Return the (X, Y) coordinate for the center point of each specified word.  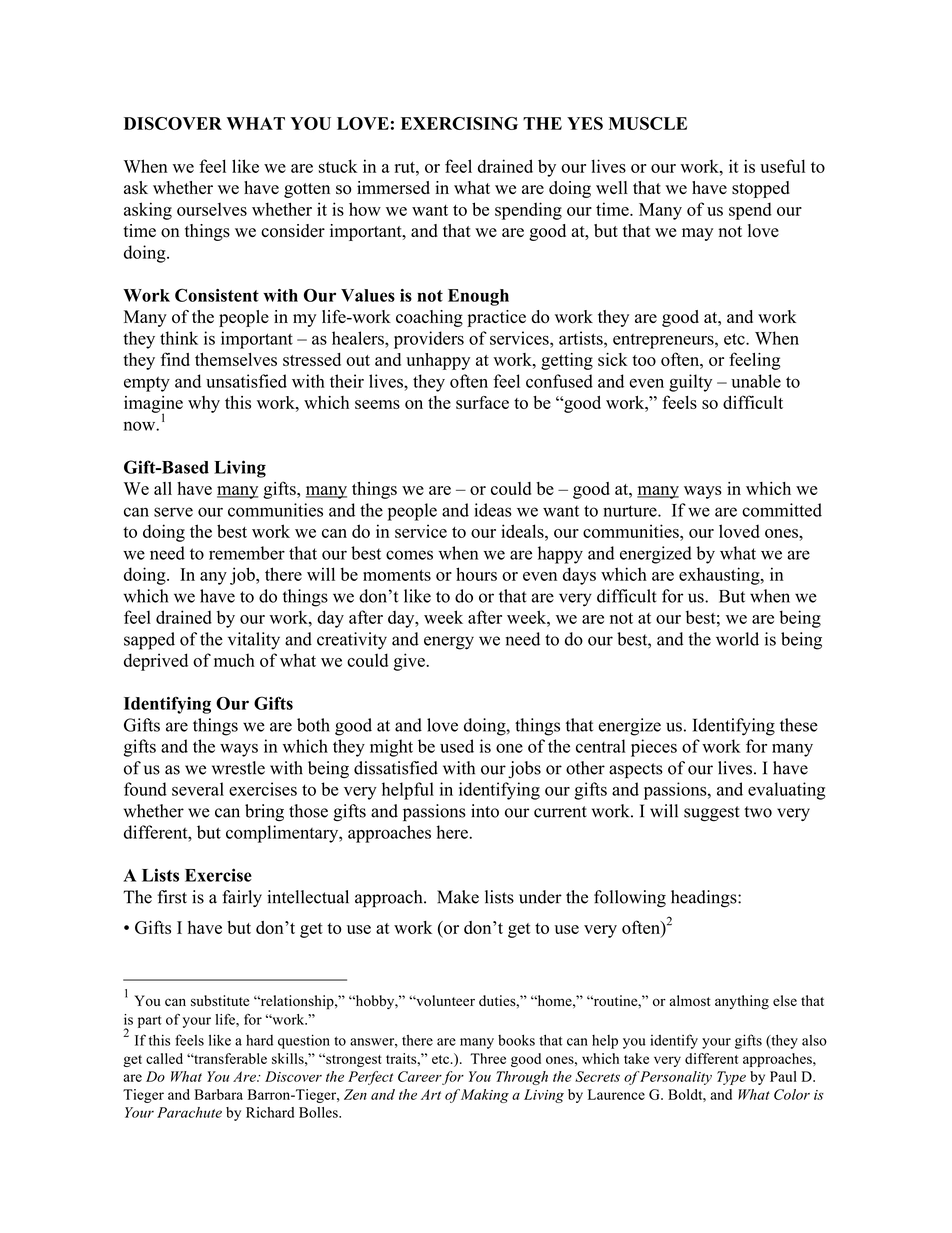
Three (488, 1058)
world (737, 639)
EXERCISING (459, 123)
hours (476, 574)
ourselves (212, 209)
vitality (254, 641)
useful (782, 166)
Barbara (219, 1094)
